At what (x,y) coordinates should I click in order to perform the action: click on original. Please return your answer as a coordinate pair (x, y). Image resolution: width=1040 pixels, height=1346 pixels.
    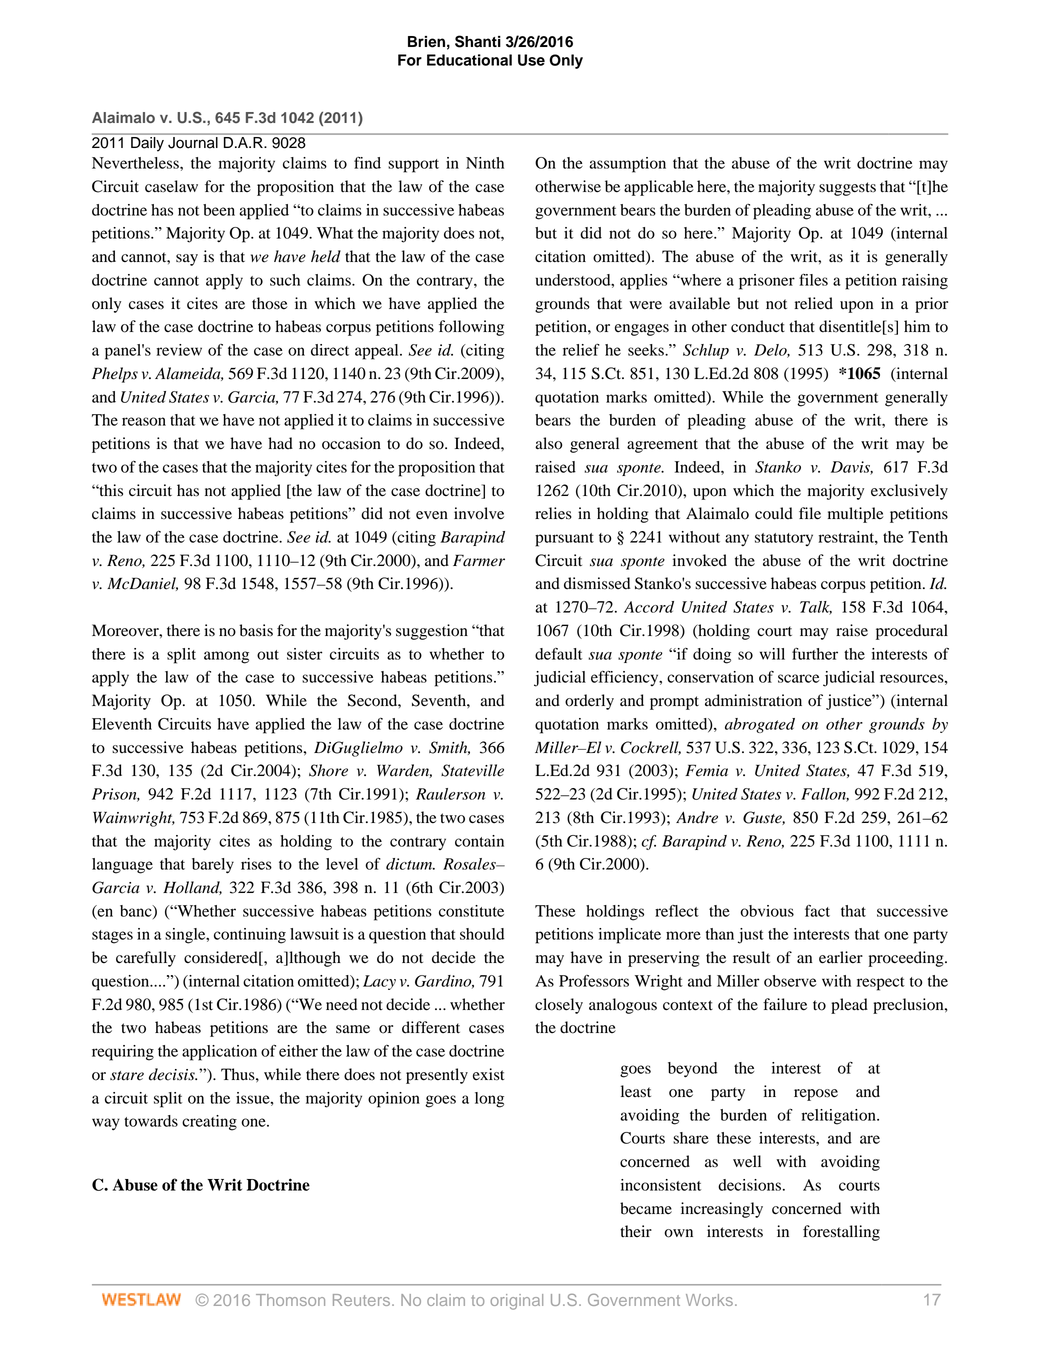
    Looking at the image, I should click on (516, 1302).
